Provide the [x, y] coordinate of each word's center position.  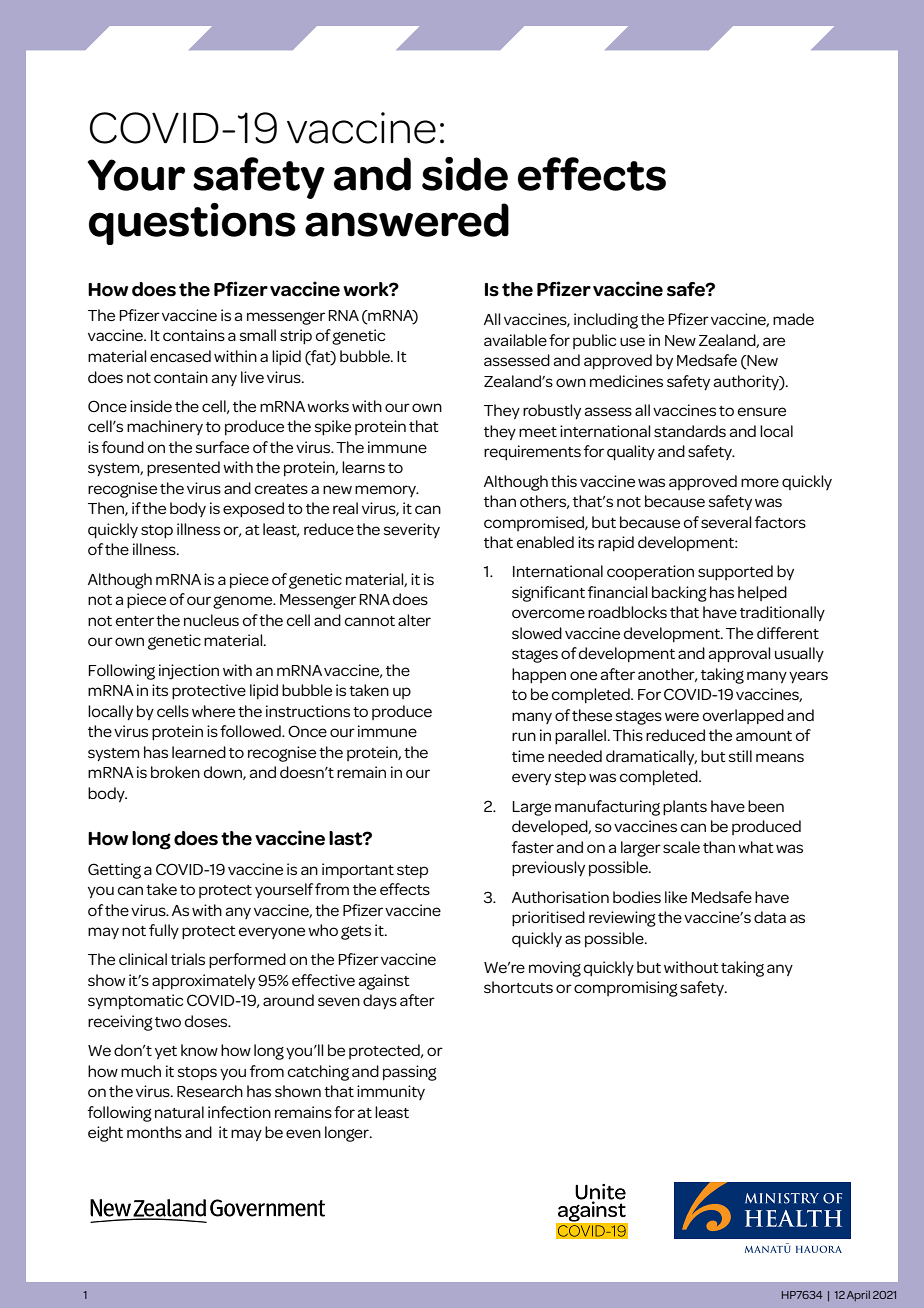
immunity [391, 1092]
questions [192, 224]
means [780, 757]
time [528, 756]
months [154, 1132]
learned [199, 752]
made [793, 319]
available [515, 340]
